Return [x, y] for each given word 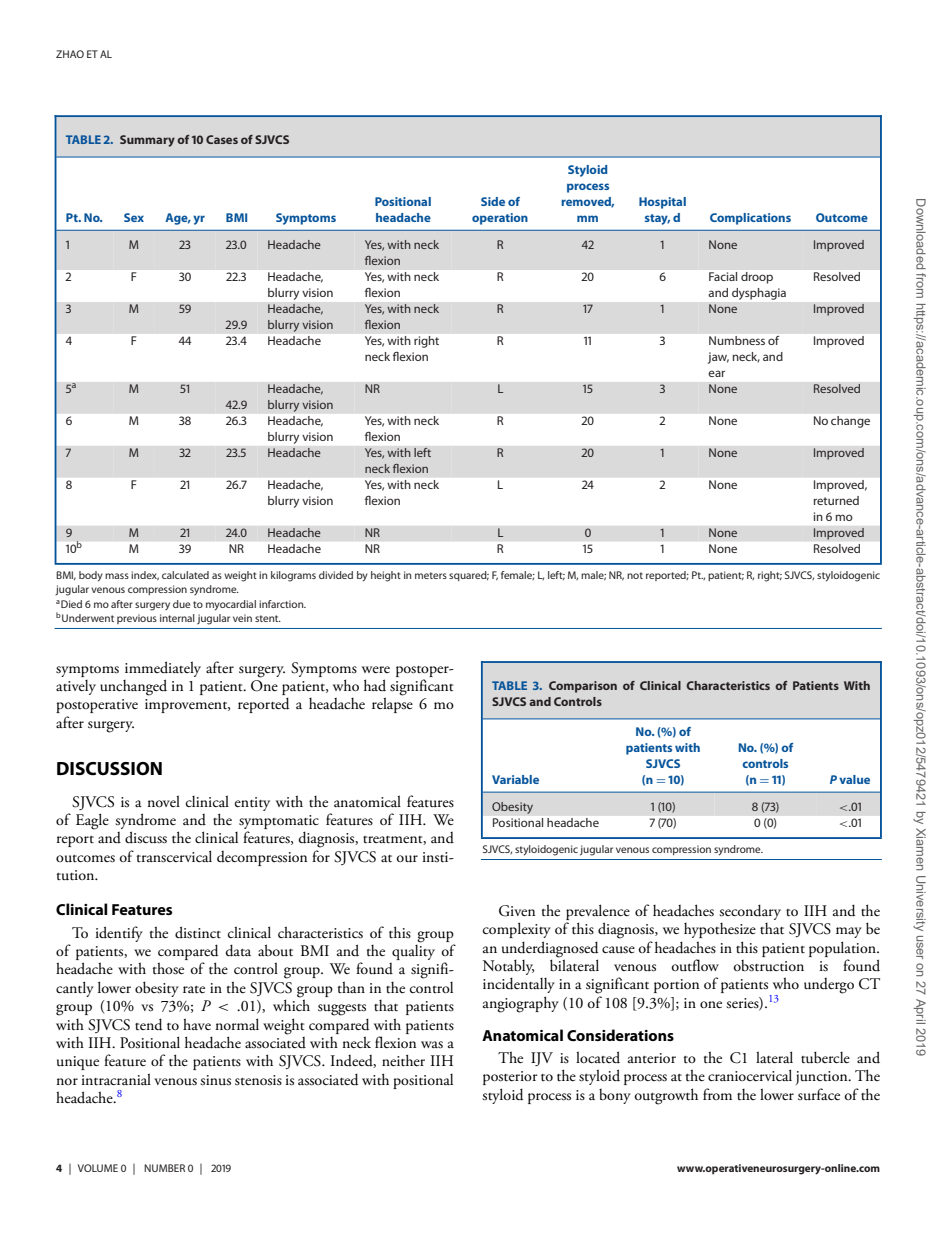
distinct [198, 932]
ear [716, 373]
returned [836, 500]
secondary [750, 912]
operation [500, 219]
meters [431, 575]
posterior [510, 1078]
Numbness [737, 340]
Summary [147, 141]
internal [177, 618]
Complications [750, 219]
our [407, 859]
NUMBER [164, 1168]
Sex [134, 217]
